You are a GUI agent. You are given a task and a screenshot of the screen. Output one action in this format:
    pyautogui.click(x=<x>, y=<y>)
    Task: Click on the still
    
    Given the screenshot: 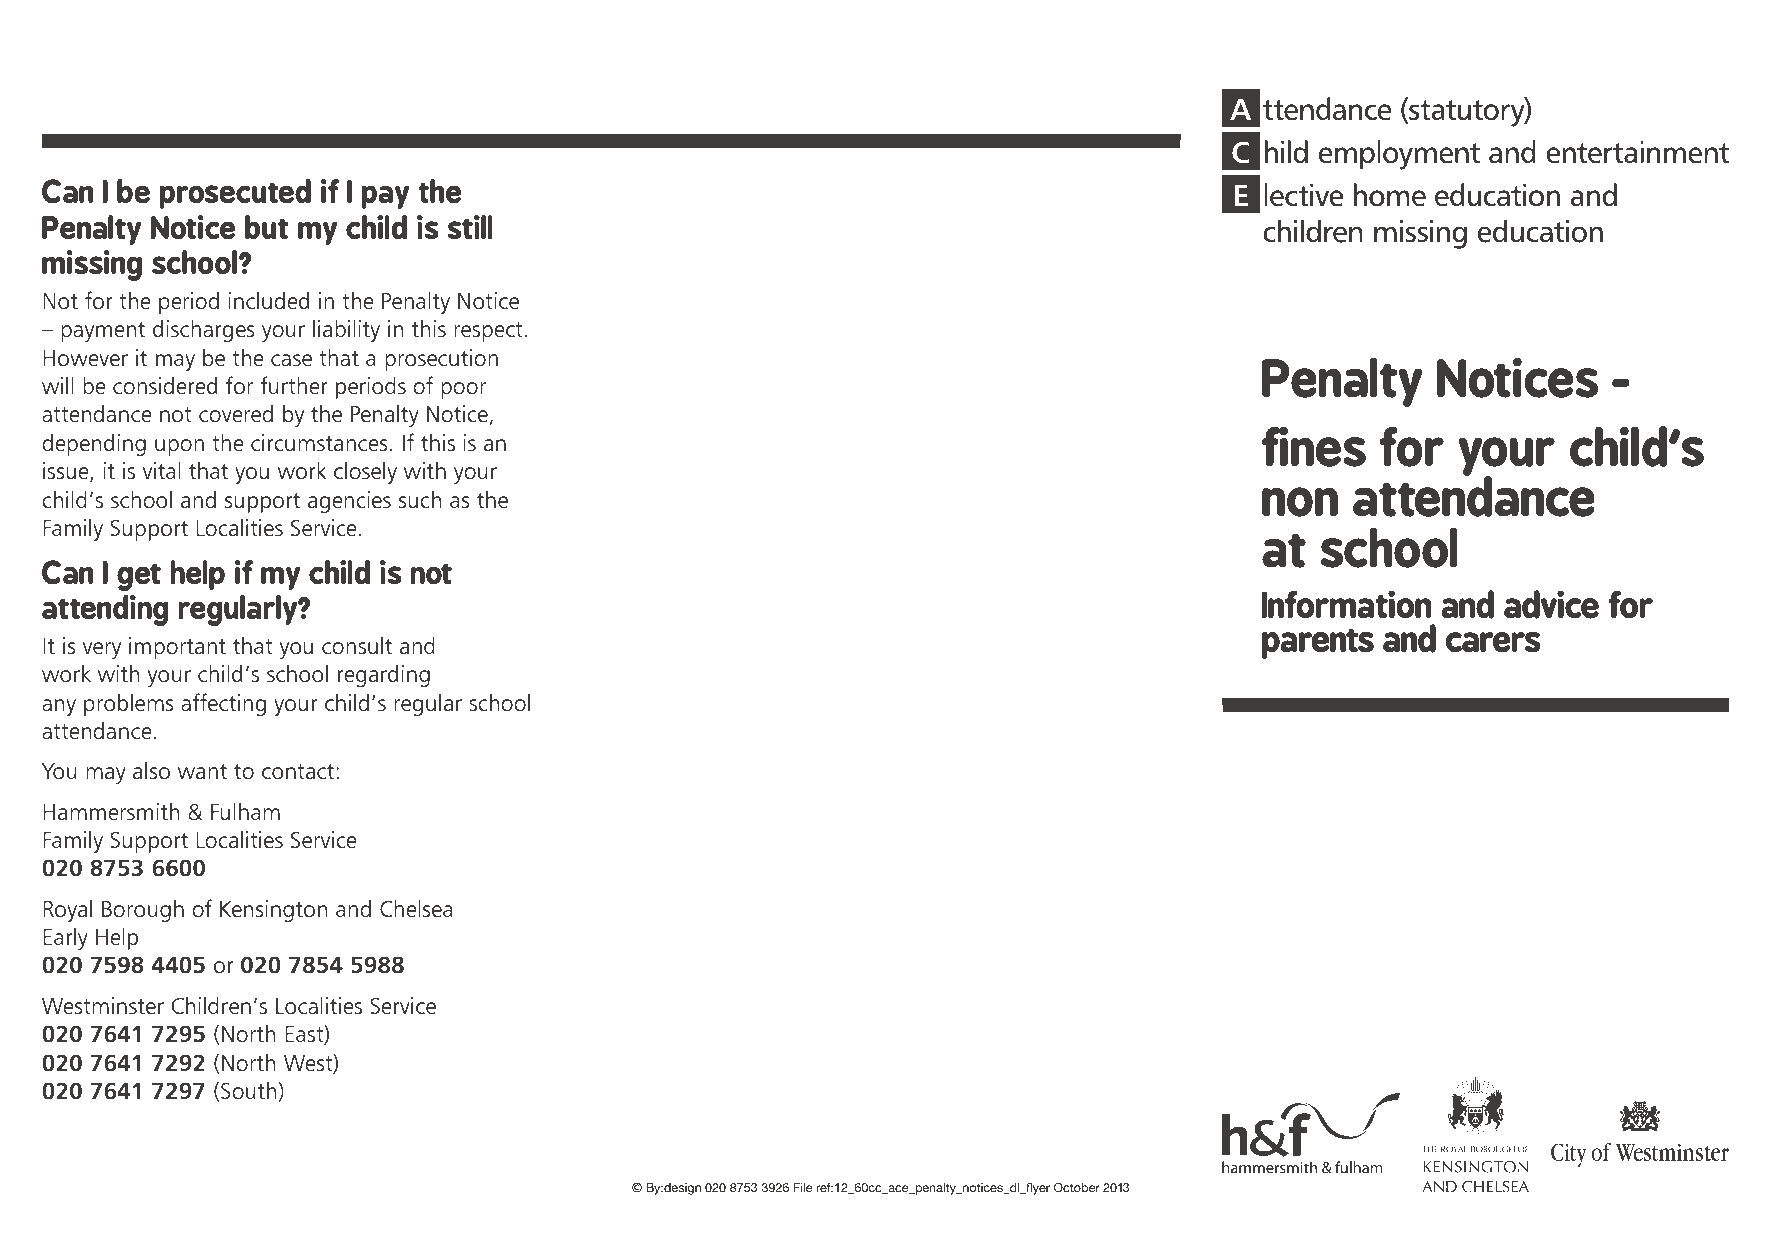 What is the action you would take?
    pyautogui.click(x=470, y=227)
